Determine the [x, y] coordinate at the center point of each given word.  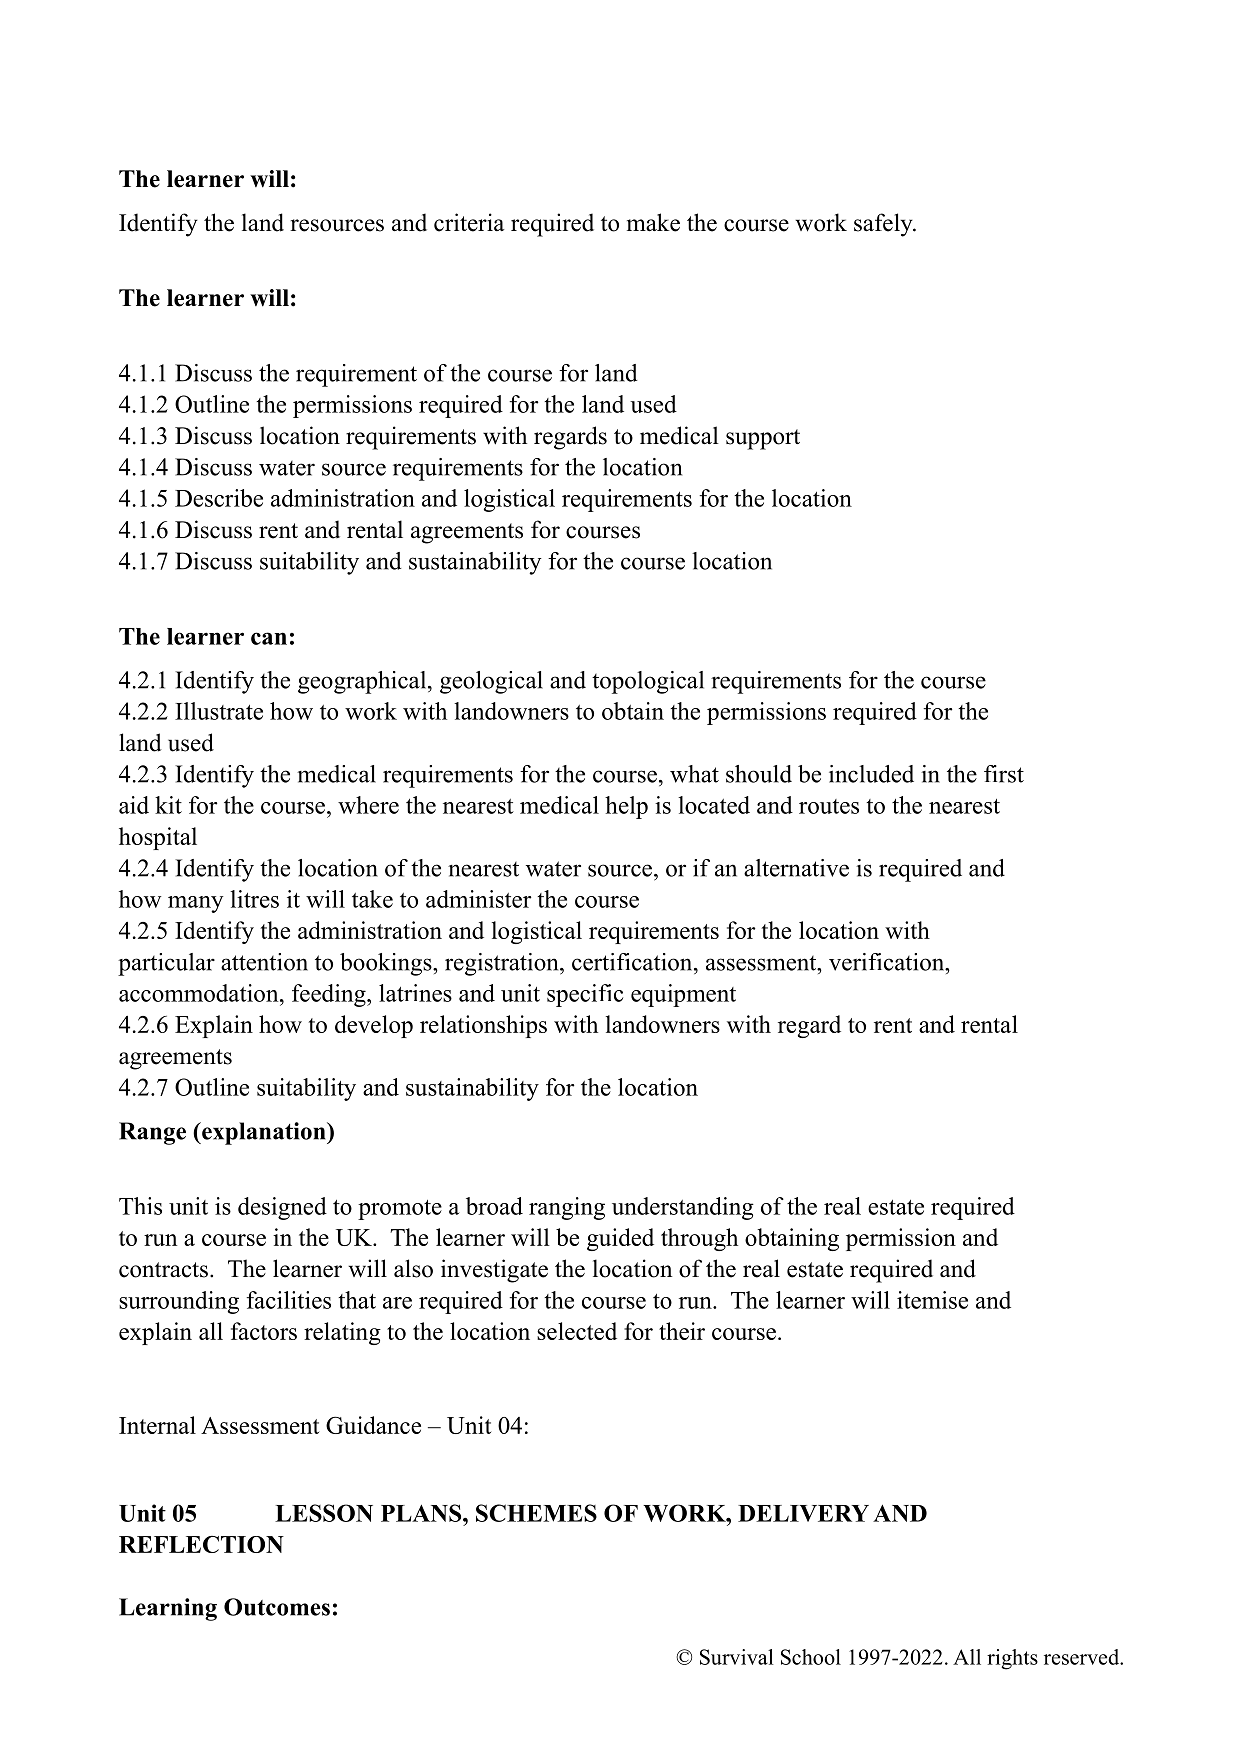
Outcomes [277, 1607]
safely [884, 225]
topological [648, 682]
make [653, 222]
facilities [288, 1300]
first [1004, 774]
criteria [469, 222]
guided [620, 1239]
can [269, 638]
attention [264, 962]
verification [888, 962]
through [699, 1239]
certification [633, 962]
